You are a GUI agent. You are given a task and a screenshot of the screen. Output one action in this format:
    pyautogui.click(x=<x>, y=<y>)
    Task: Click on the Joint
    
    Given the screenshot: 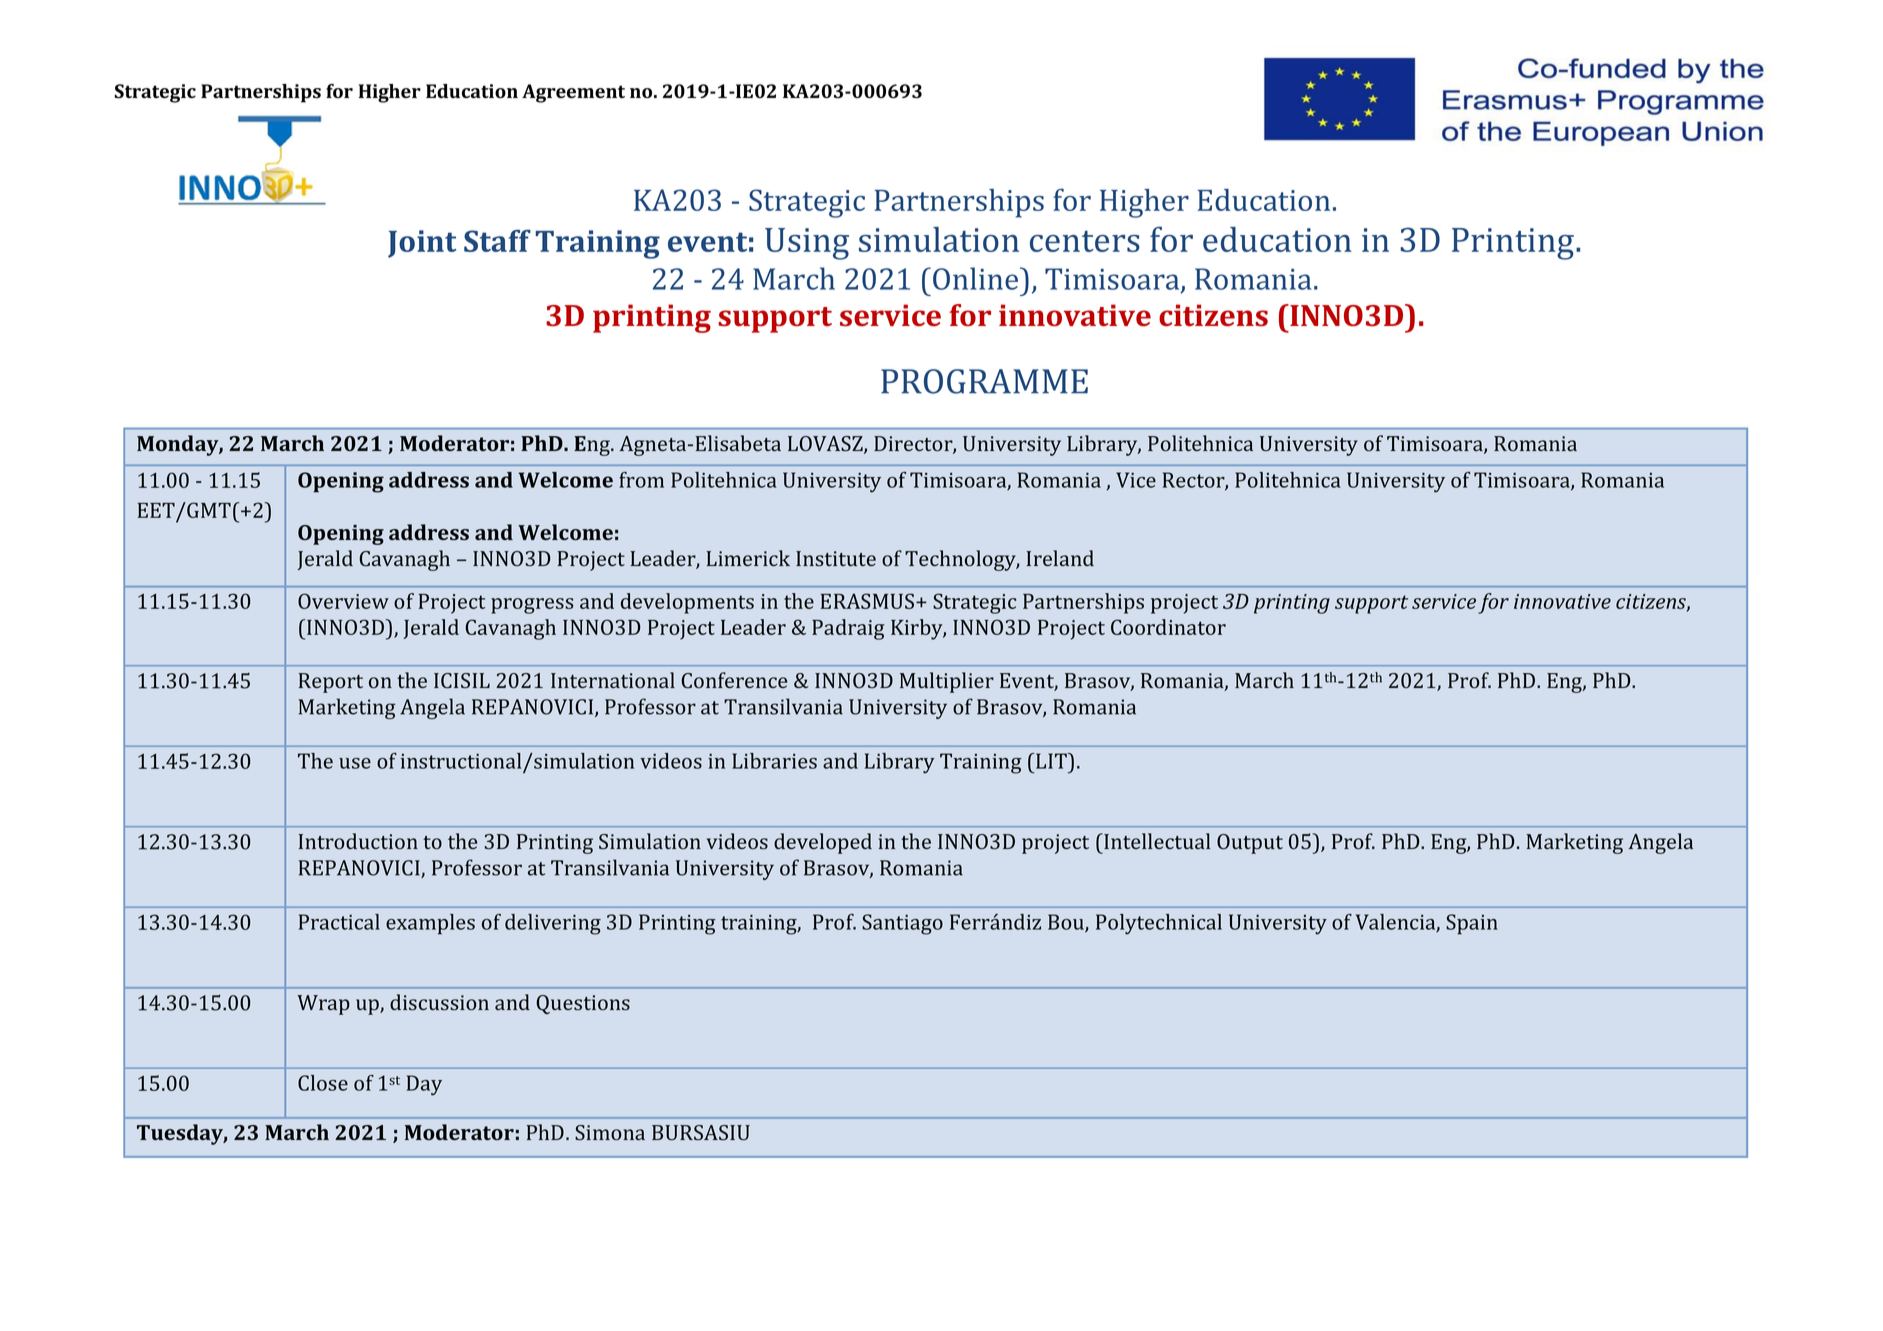 What is the action you would take?
    pyautogui.click(x=422, y=244)
